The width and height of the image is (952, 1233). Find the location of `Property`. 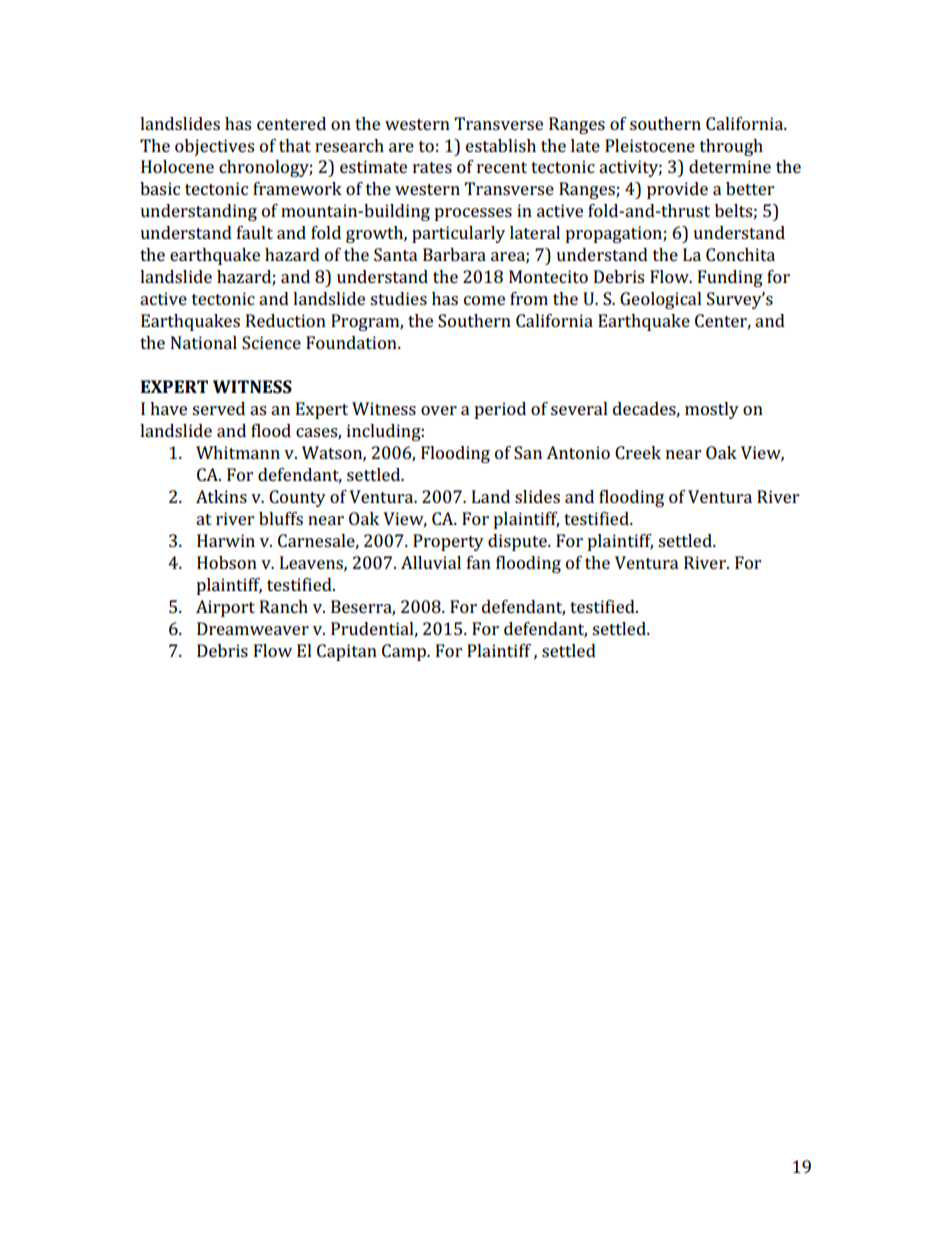

Property is located at coordinates (448, 542).
